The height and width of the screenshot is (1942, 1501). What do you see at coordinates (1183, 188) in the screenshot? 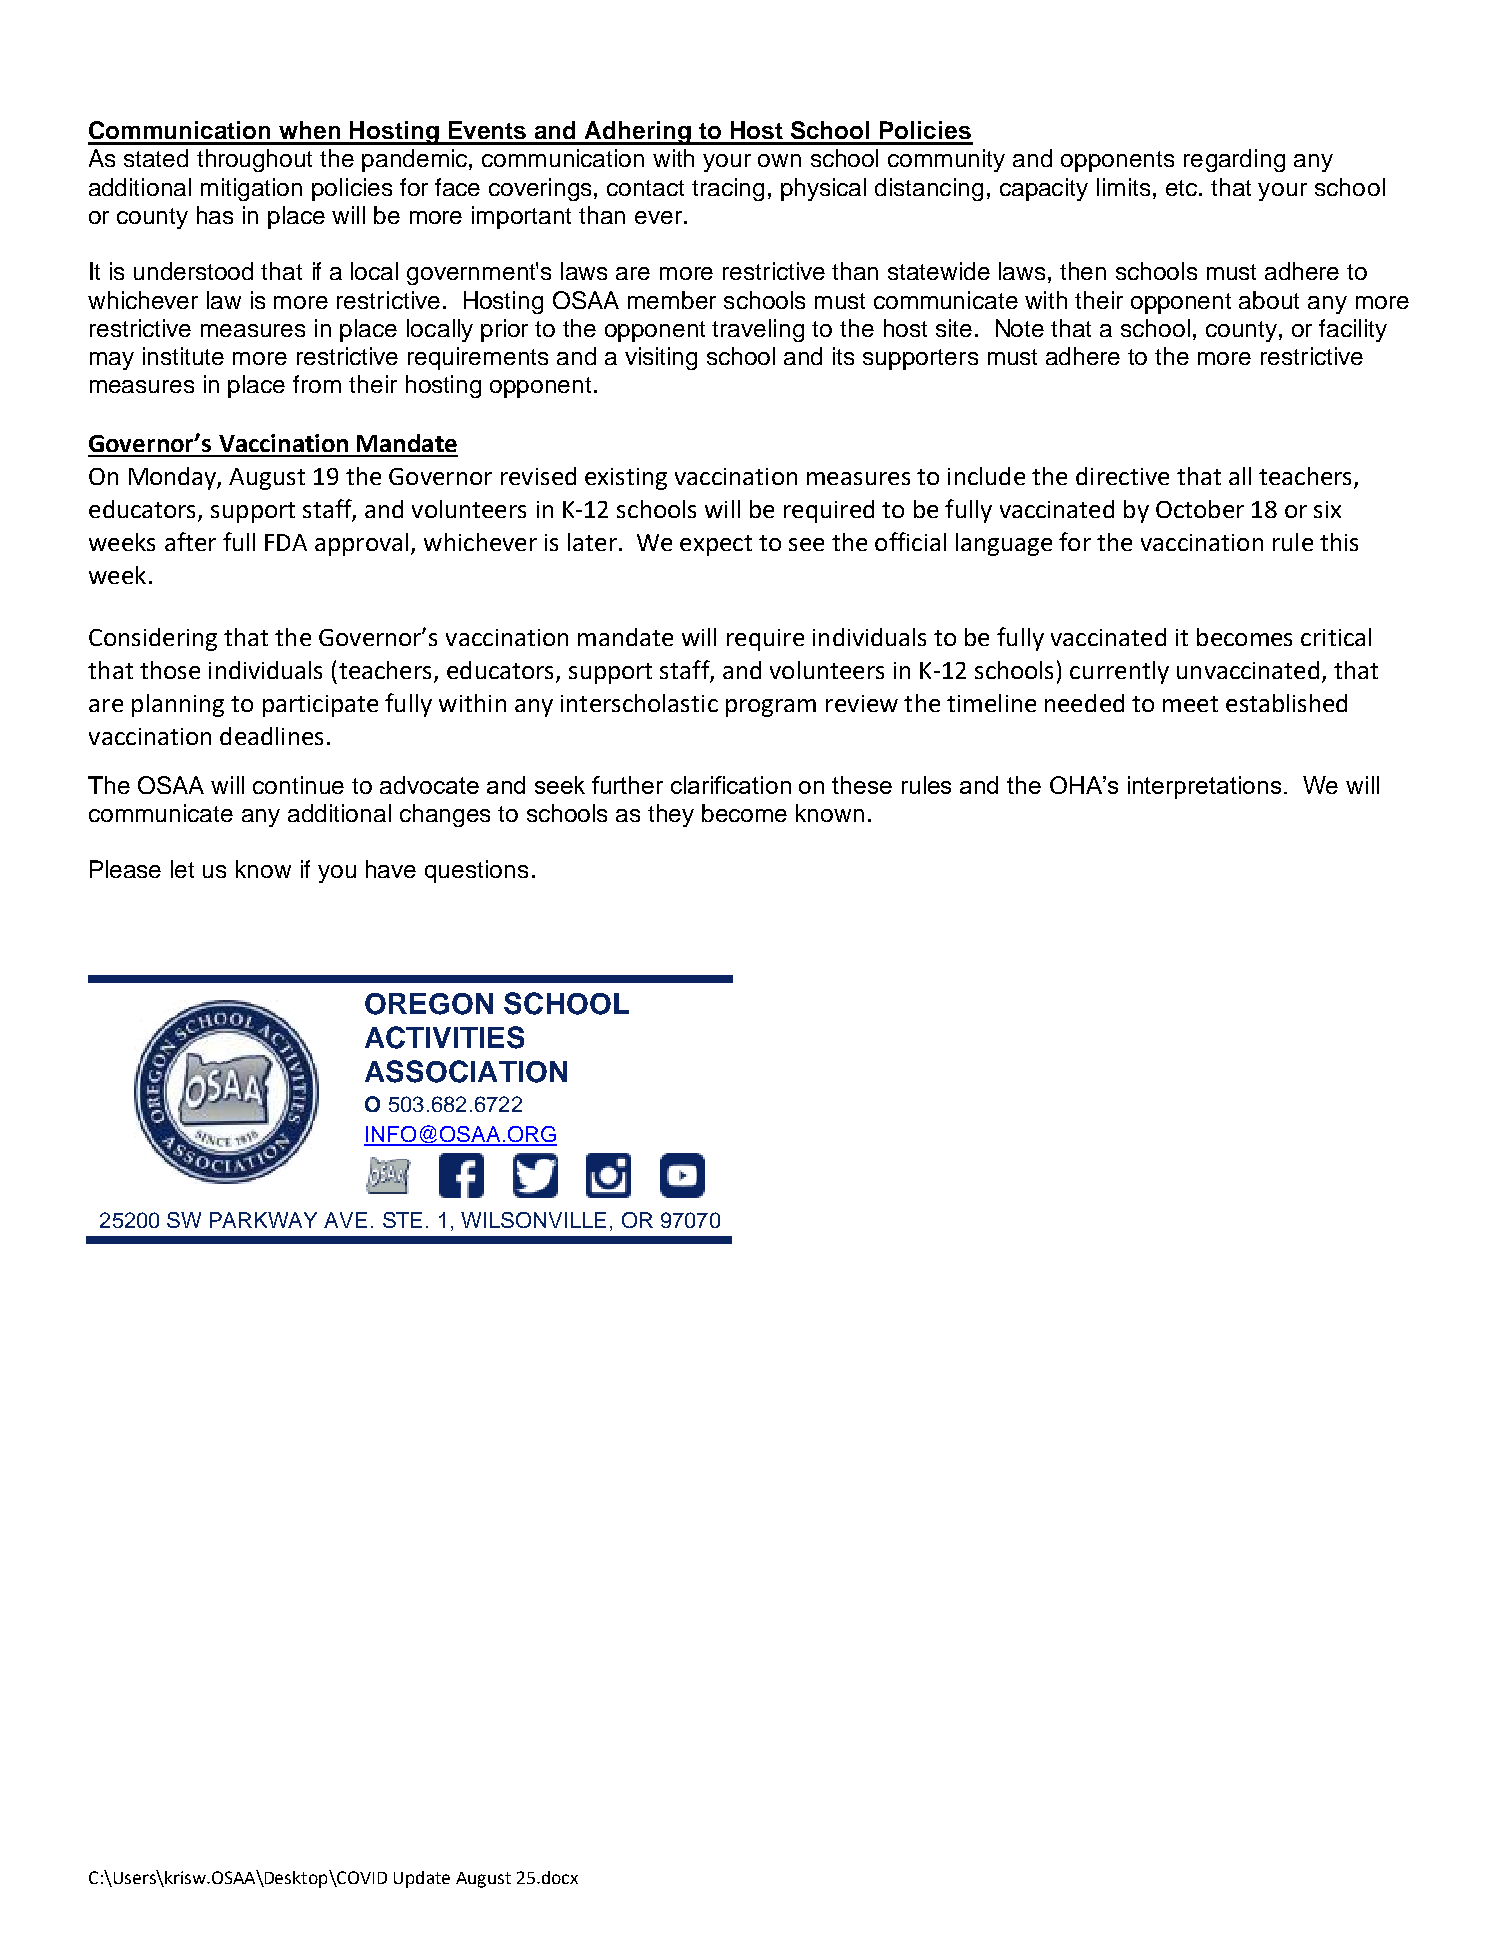
I see `etc` at bounding box center [1183, 188].
